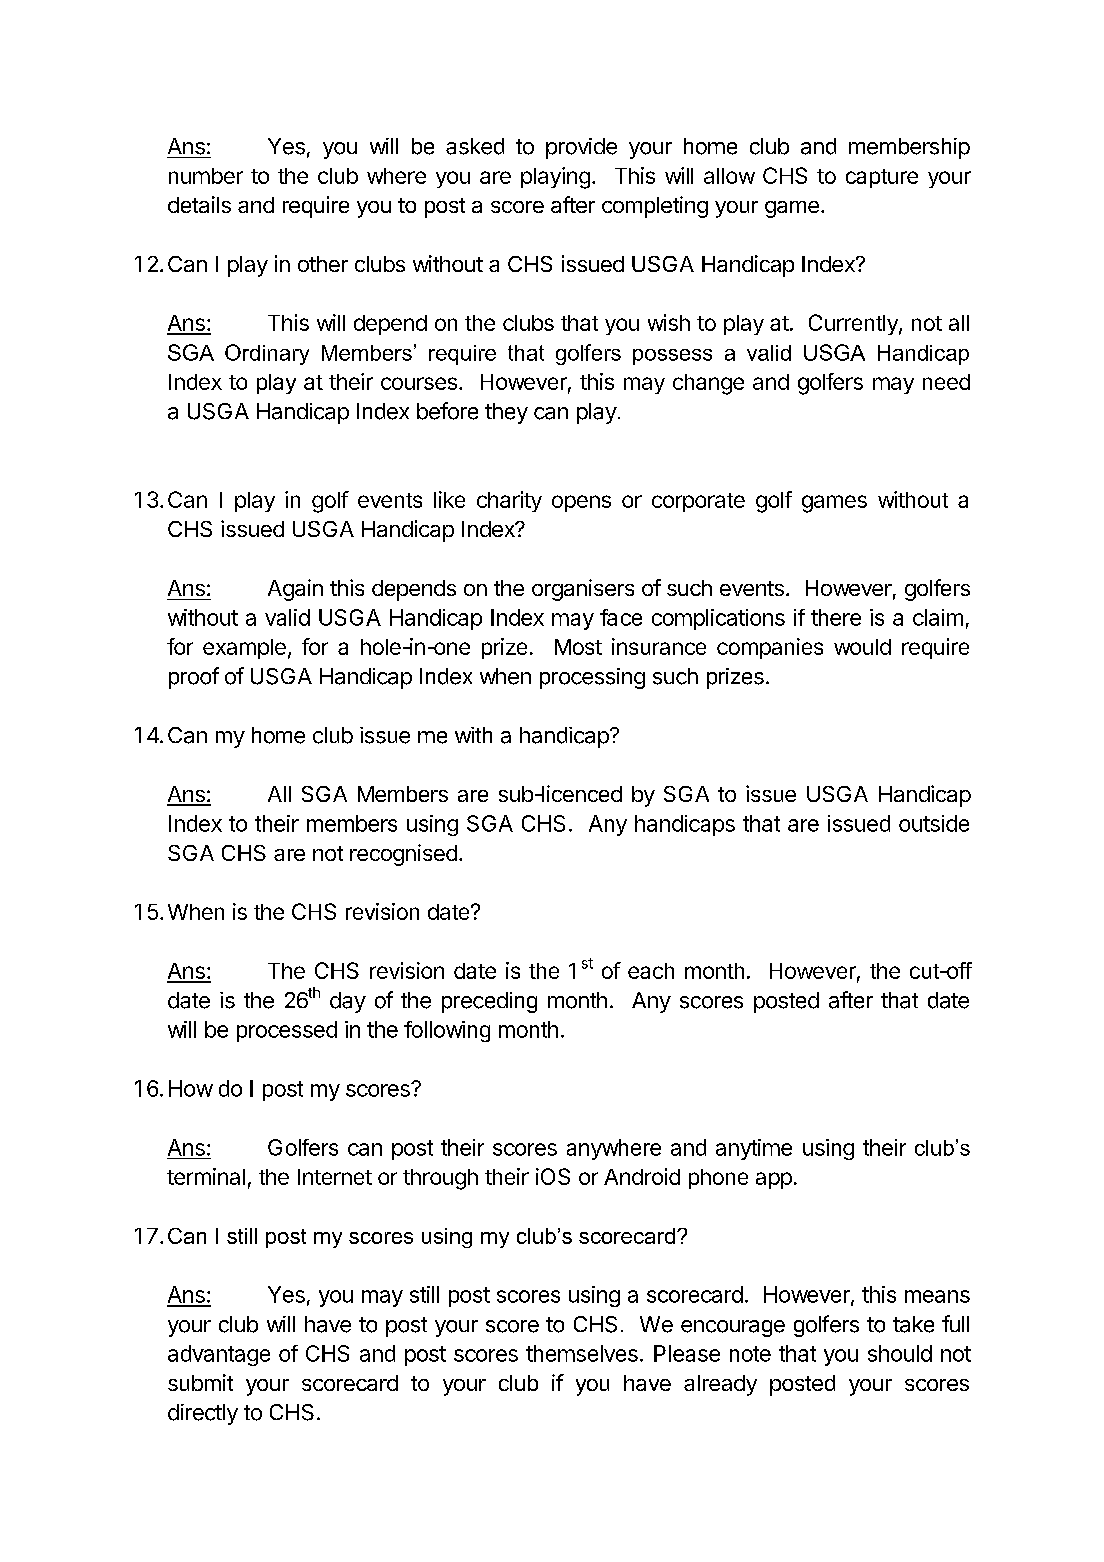 This page has width=1104, height=1562. What do you see at coordinates (403, 855) in the page?
I see `recognised` at bounding box center [403, 855].
